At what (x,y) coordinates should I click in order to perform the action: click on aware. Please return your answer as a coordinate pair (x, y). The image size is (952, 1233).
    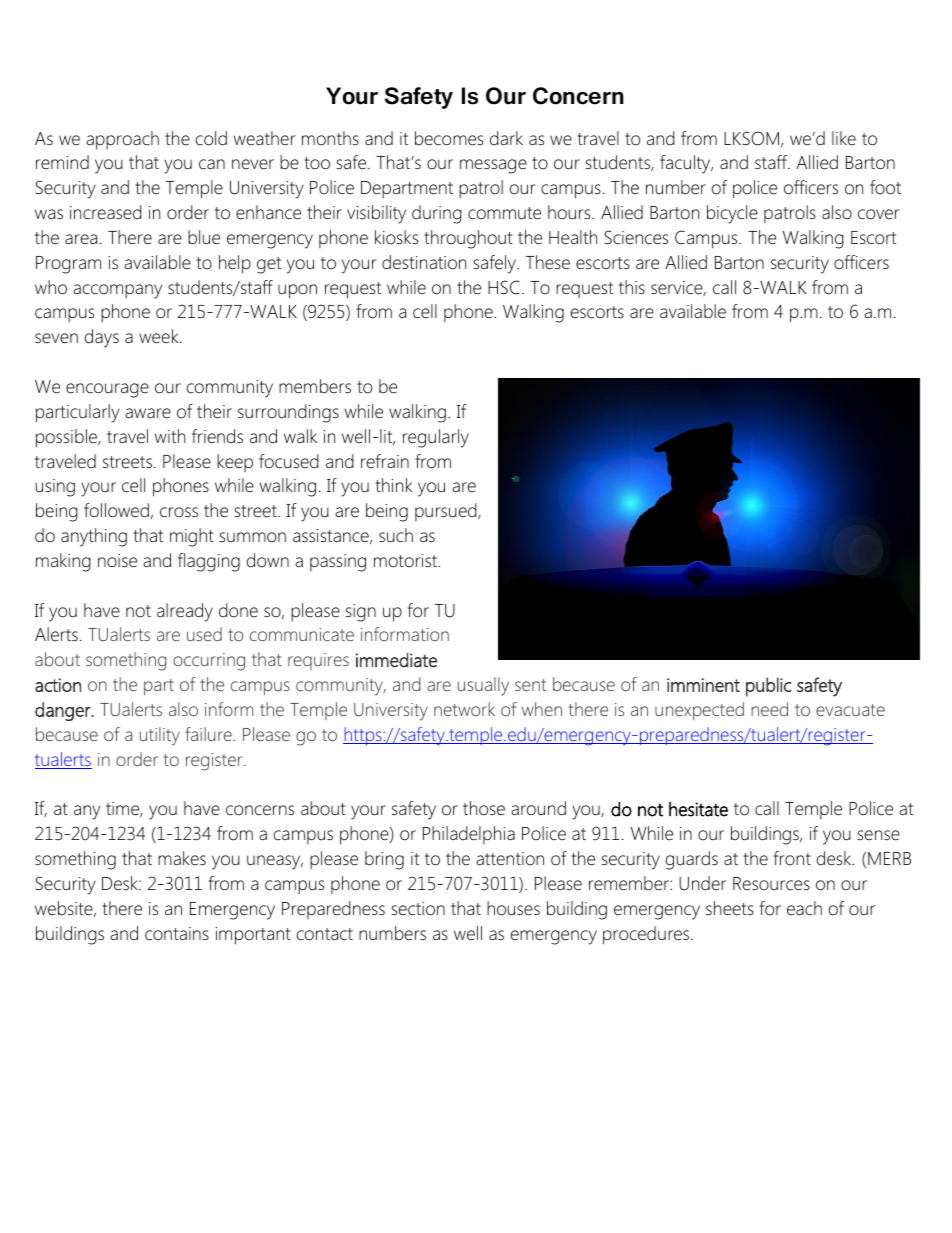
    Looking at the image, I should click on (148, 413).
